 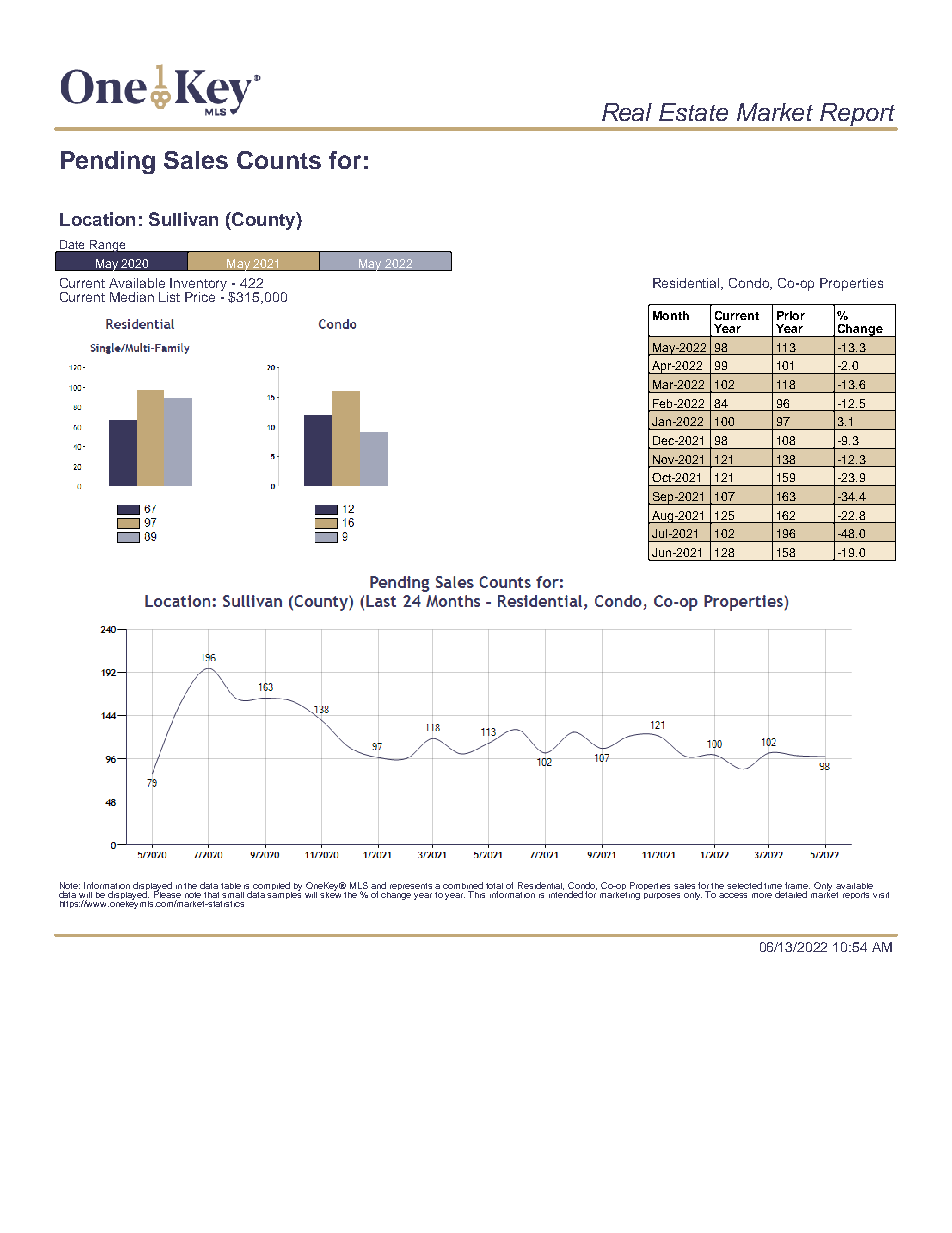 What do you see at coordinates (627, 112) in the screenshot?
I see `Real` at bounding box center [627, 112].
